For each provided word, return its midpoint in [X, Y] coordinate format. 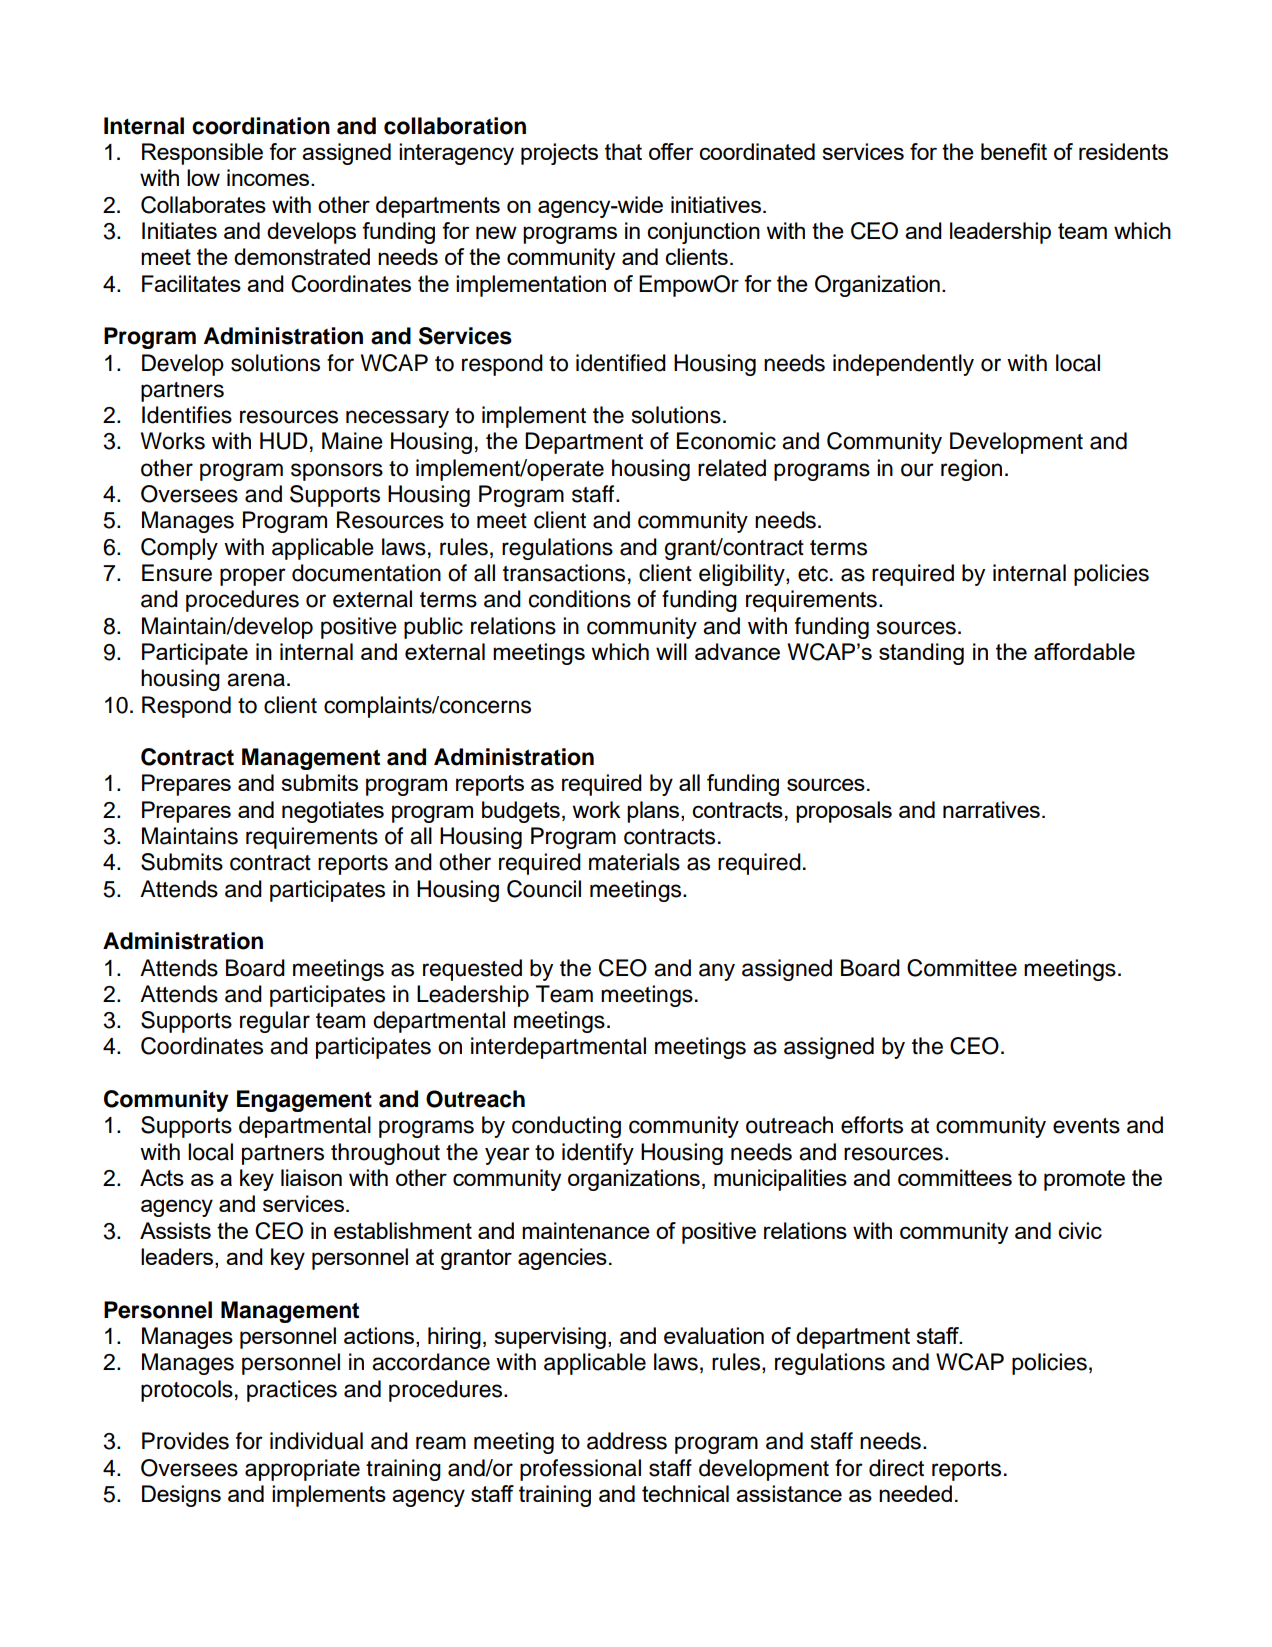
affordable [1084, 651]
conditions [580, 599]
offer [671, 151]
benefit [1014, 151]
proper [253, 577]
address [627, 1441]
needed [915, 1493]
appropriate [302, 1470]
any [717, 972]
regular [275, 1022]
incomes [269, 177]
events [1086, 1126]
